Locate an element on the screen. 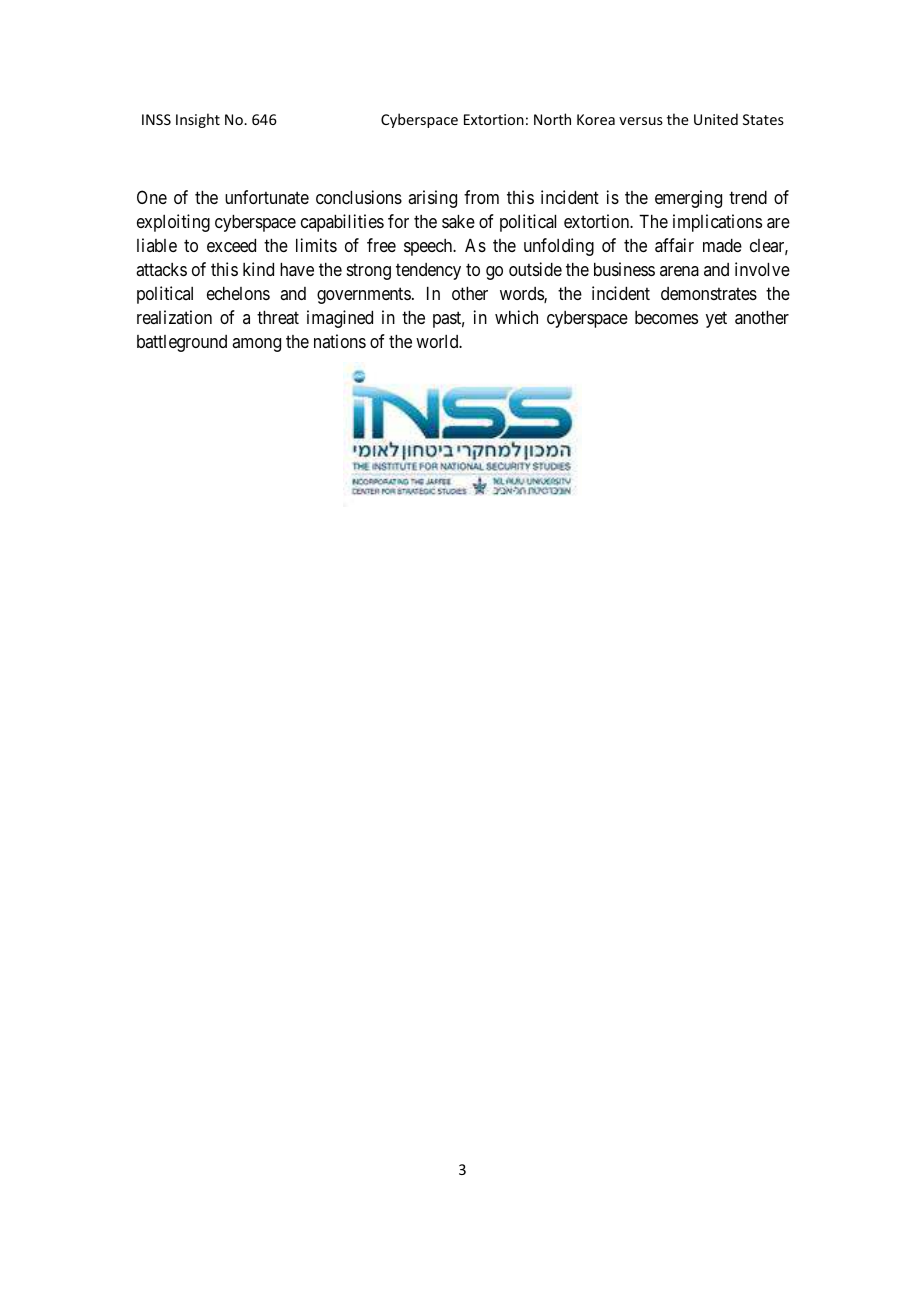  kind is located at coordinates (258, 269).
